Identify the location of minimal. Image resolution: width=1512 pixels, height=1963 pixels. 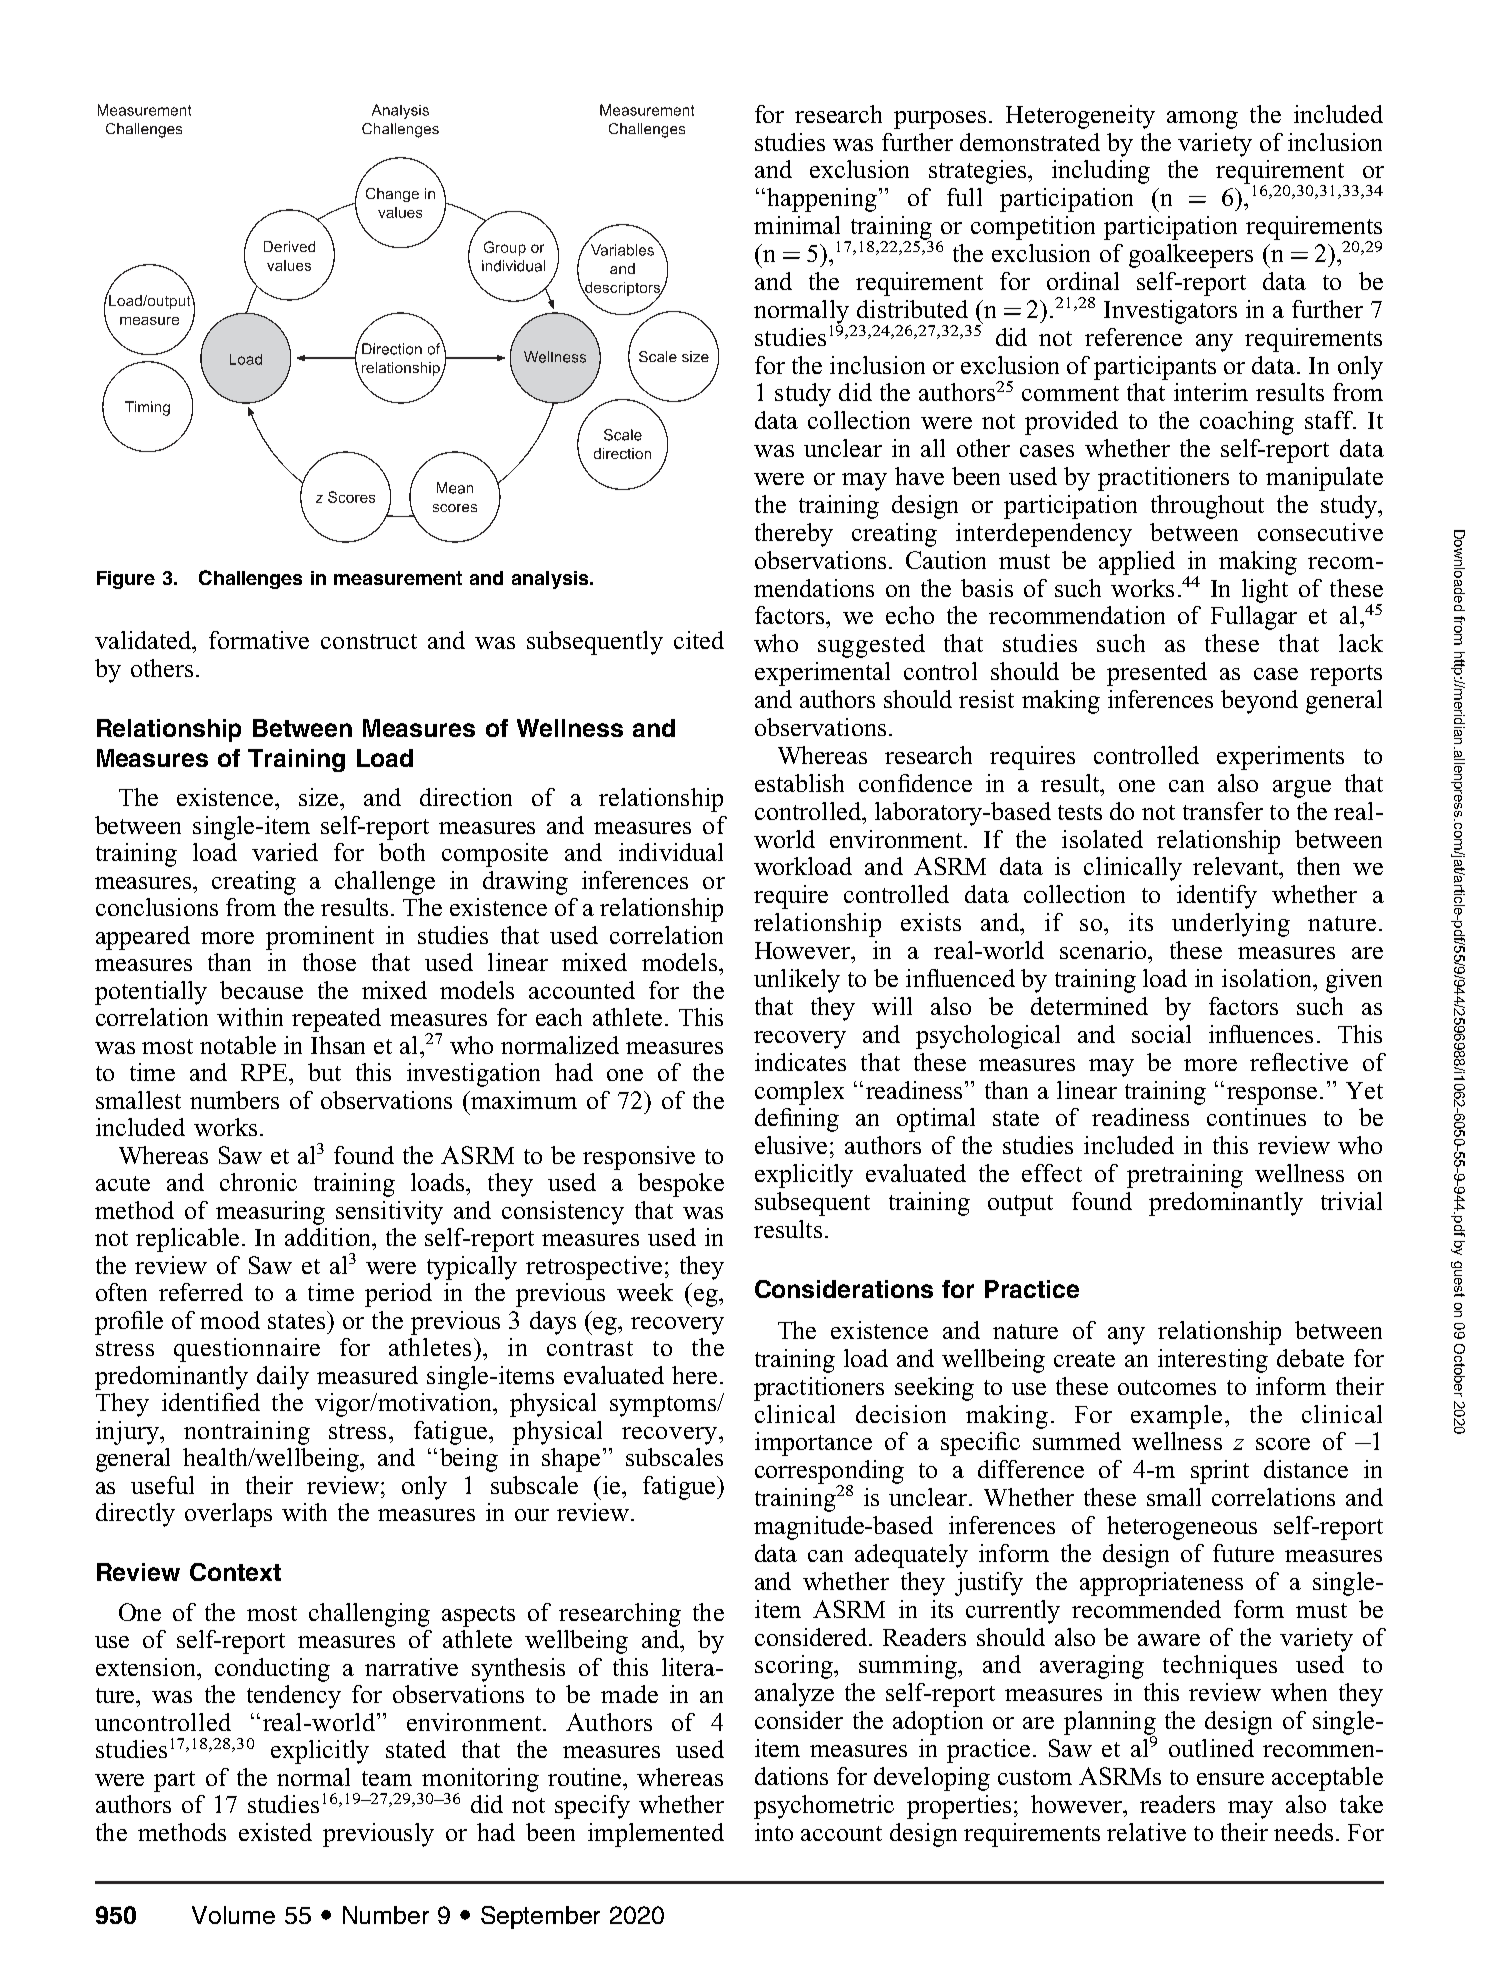
(797, 225).
